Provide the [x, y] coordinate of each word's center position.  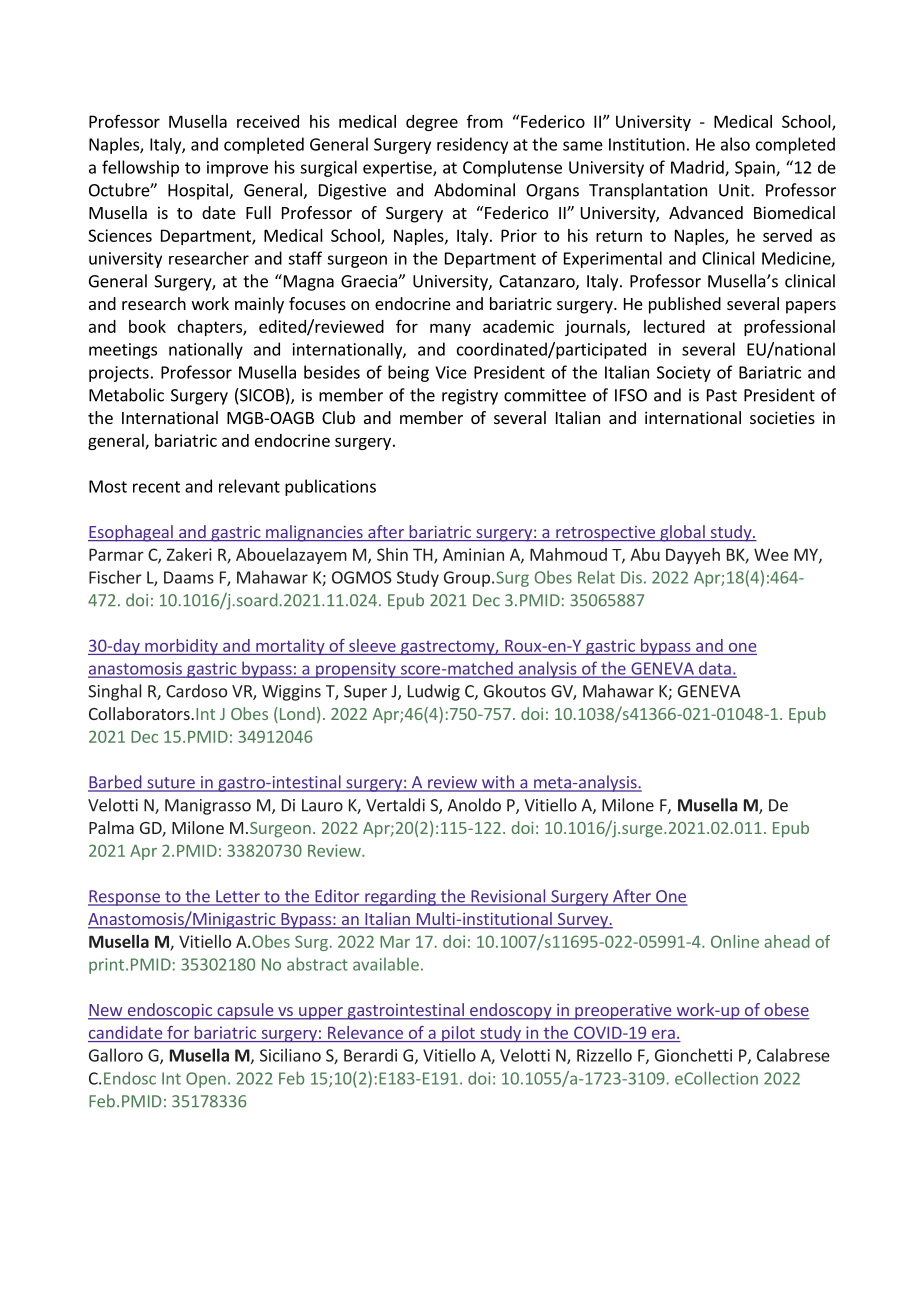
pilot [458, 1034]
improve [237, 169]
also [735, 144]
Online [735, 941]
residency [472, 145]
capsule [245, 1011]
